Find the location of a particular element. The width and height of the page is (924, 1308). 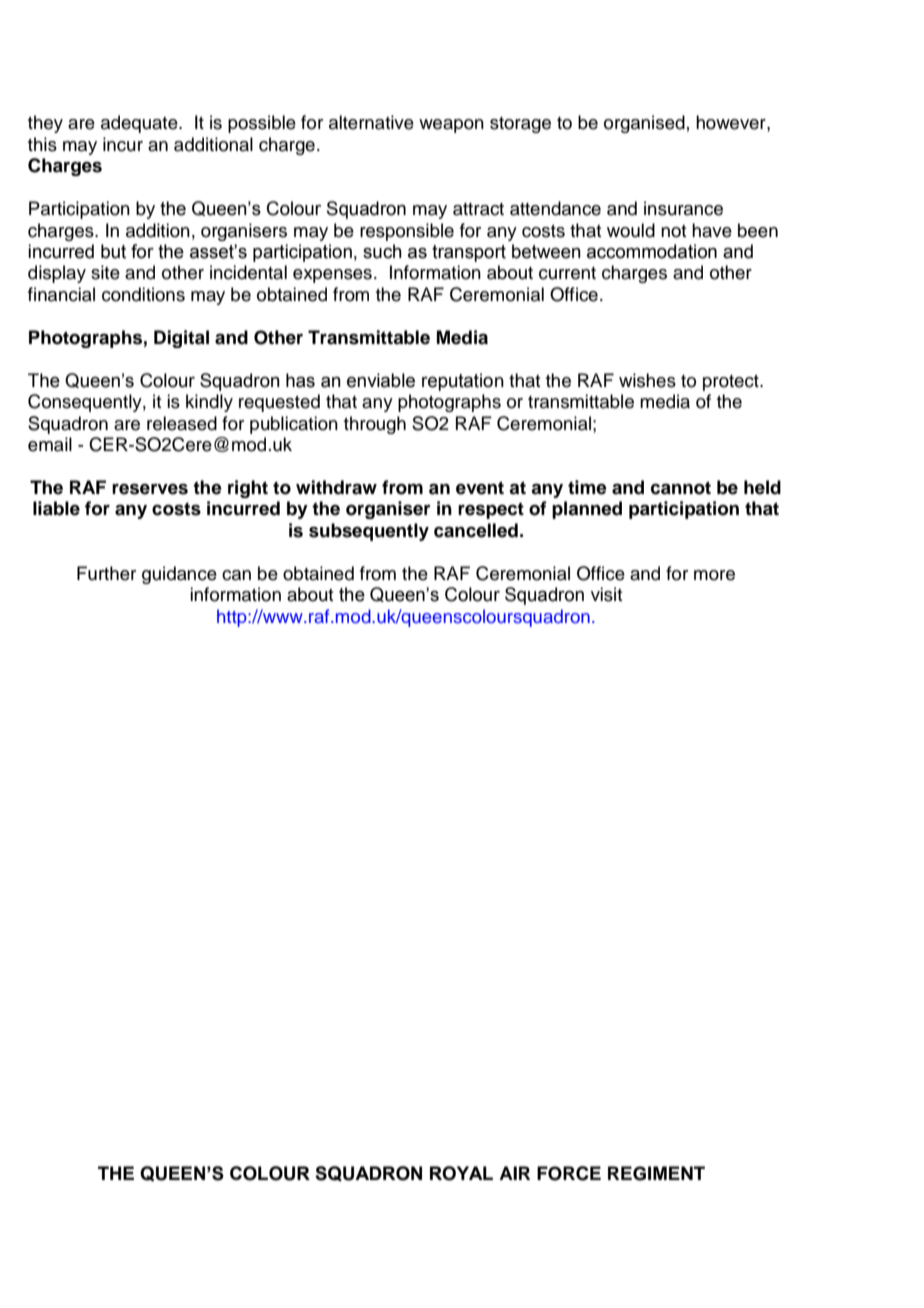

Further is located at coordinates (106, 573).
